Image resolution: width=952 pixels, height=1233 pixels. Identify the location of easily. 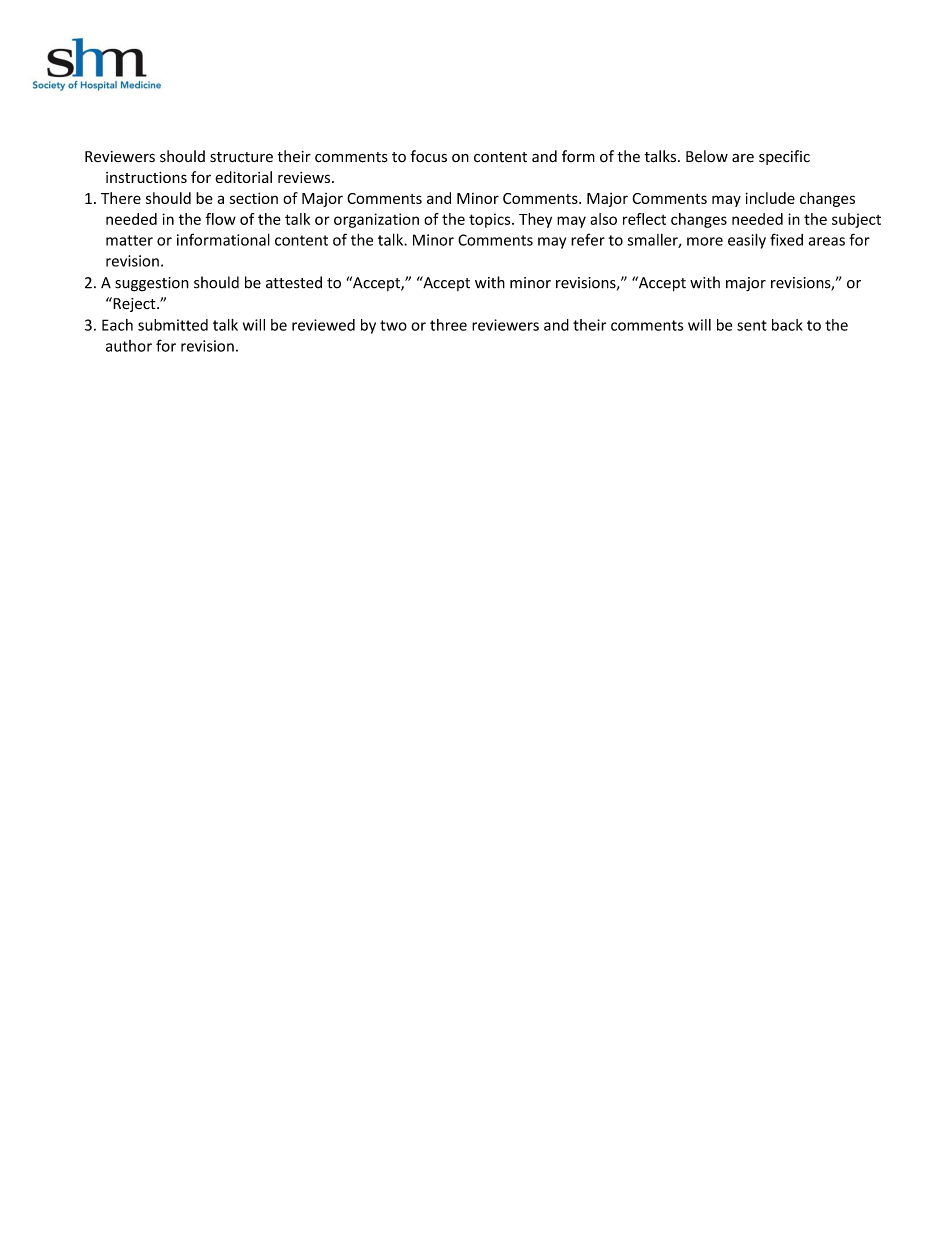
(747, 241).
